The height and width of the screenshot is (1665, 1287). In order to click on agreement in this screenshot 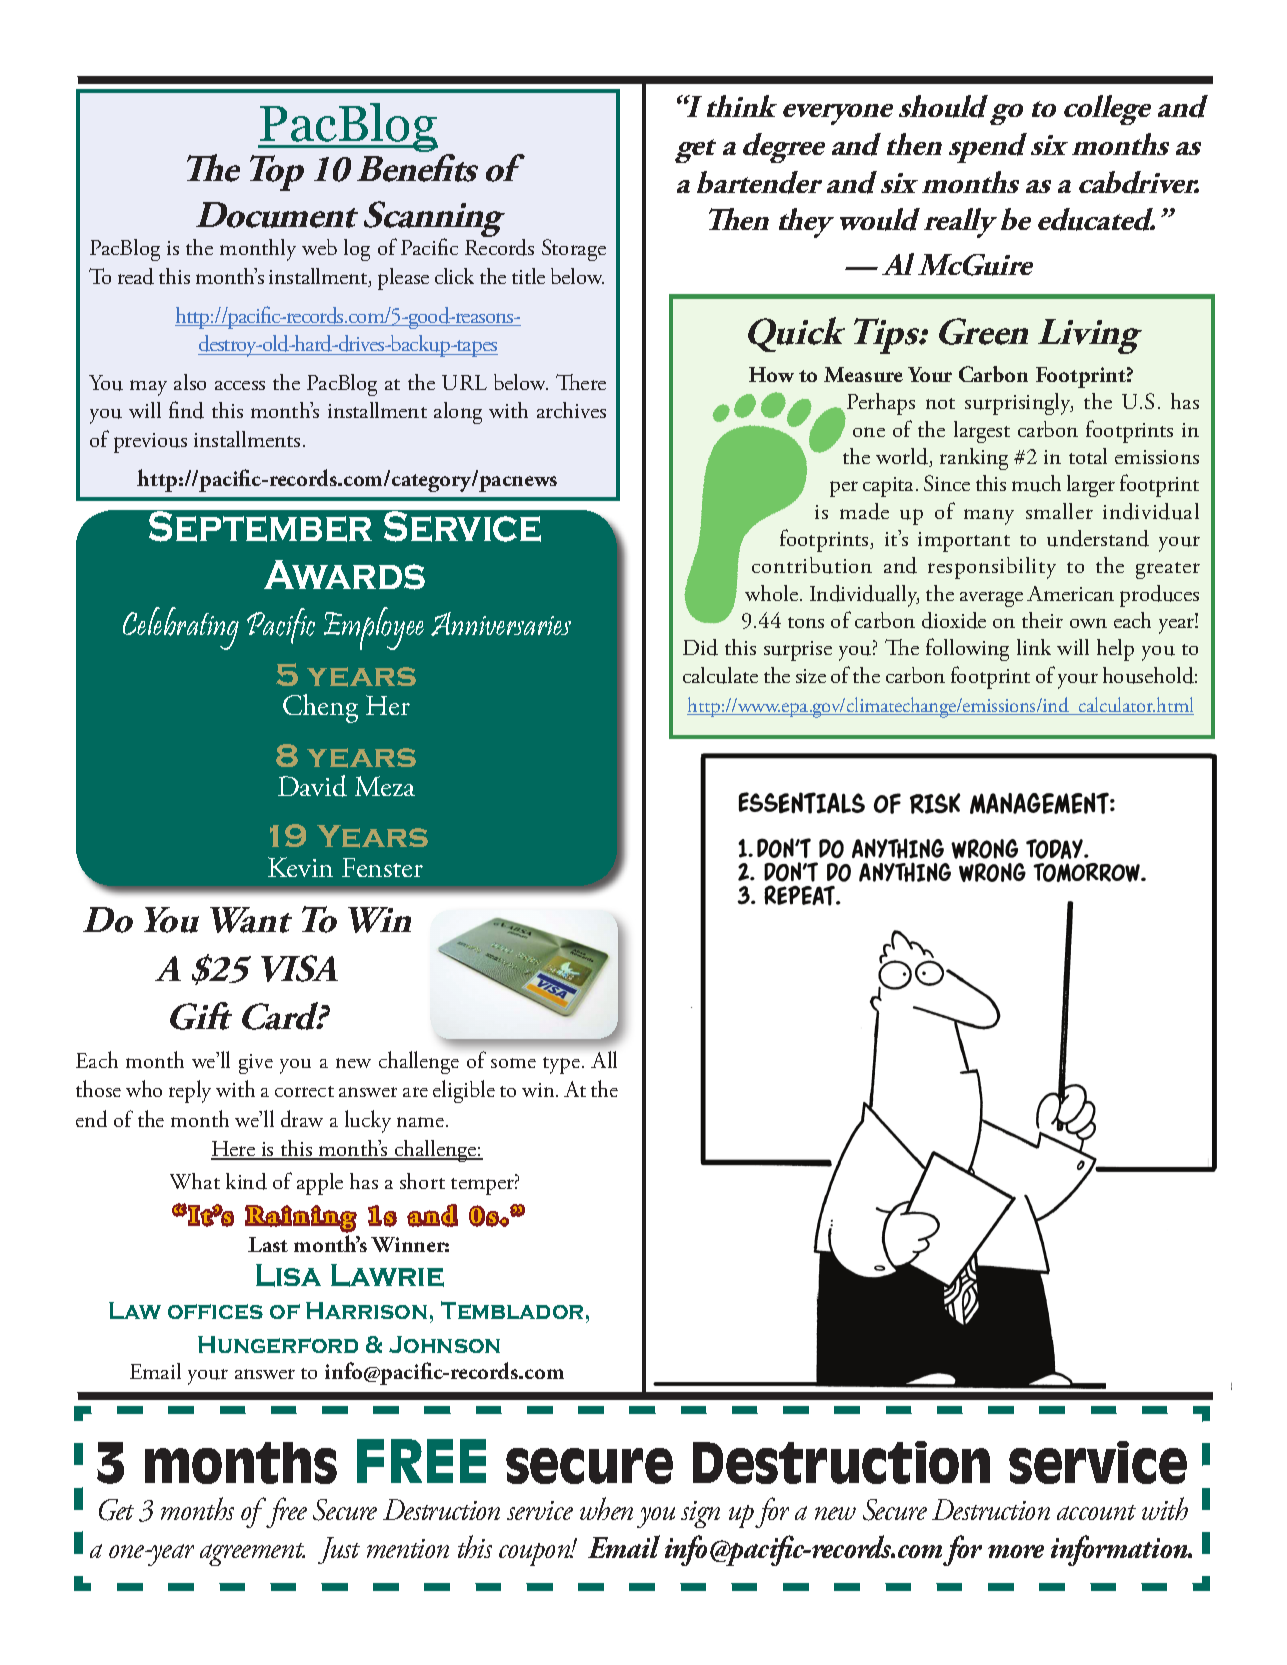, I will do `click(252, 1554)`.
